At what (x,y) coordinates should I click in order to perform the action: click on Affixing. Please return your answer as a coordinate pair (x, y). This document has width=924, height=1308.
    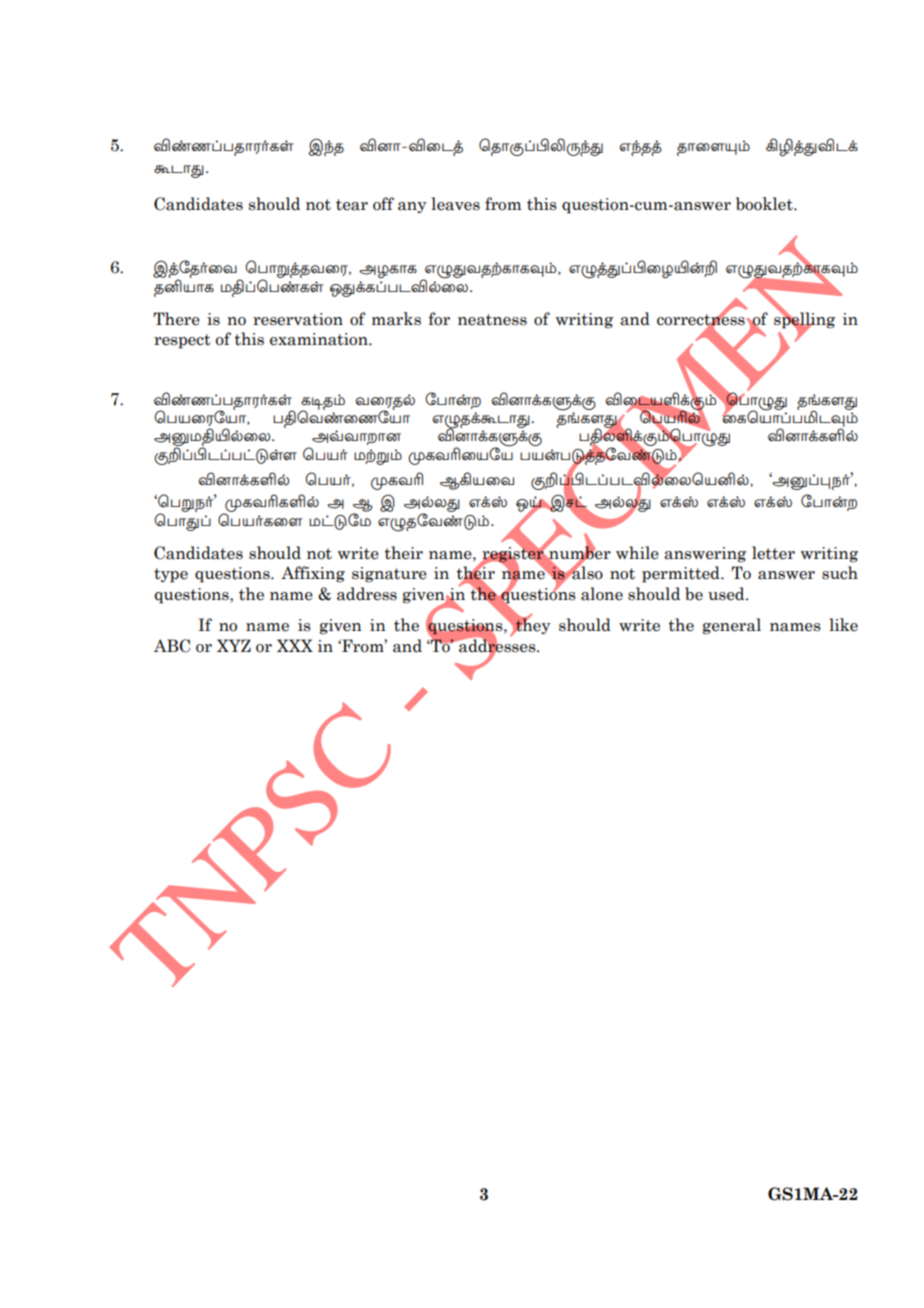
    Looking at the image, I should click on (313, 574).
